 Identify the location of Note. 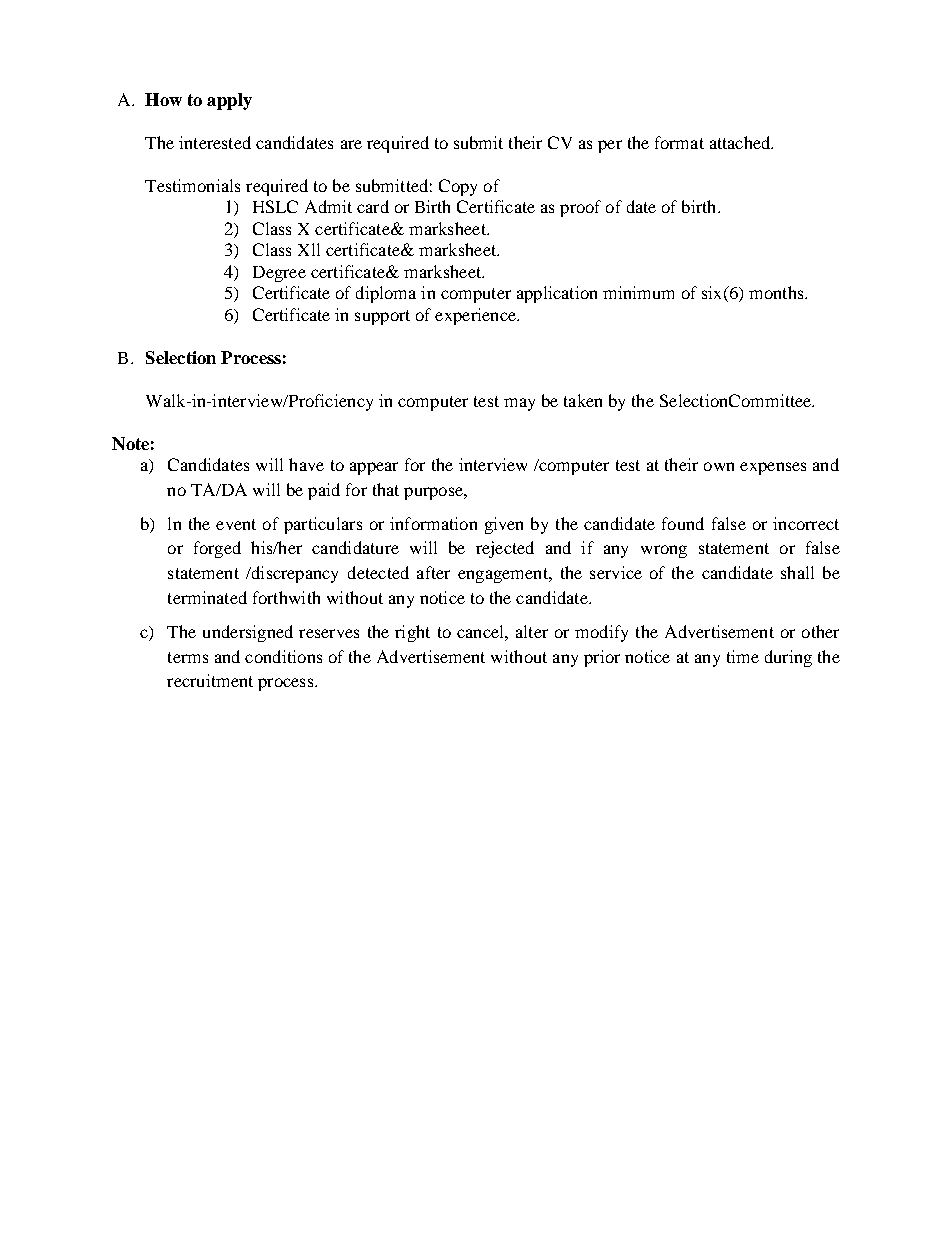
(130, 443).
